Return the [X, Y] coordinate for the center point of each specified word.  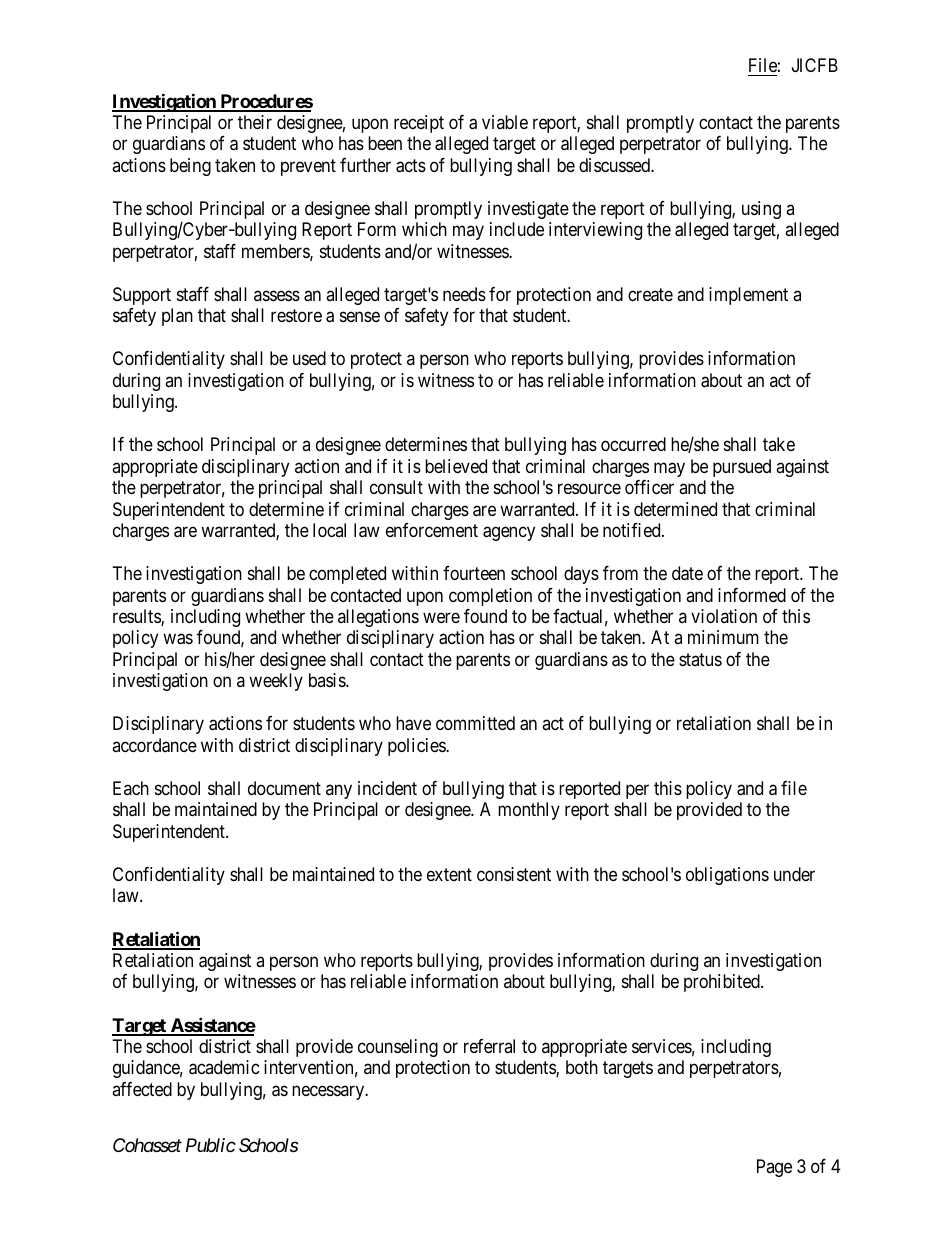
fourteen [474, 573]
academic [224, 1067]
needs [464, 294]
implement [748, 296]
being [190, 167]
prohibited [723, 983]
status [700, 659]
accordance [154, 745]
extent [449, 874]
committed [475, 723]
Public [211, 1145]
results [137, 617]
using [761, 210]
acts [411, 166]
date [687, 573]
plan [177, 317]
